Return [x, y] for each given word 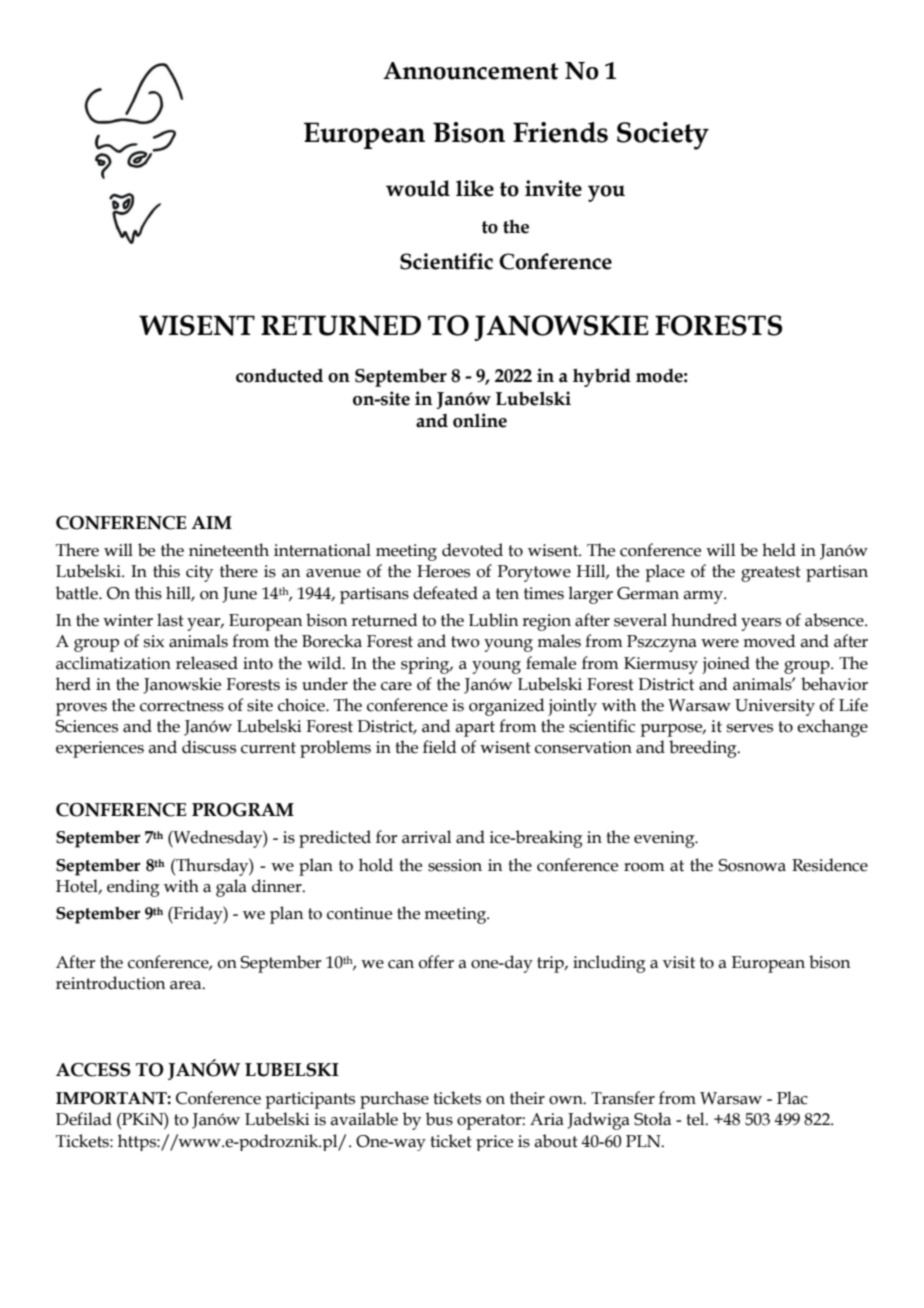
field [439, 747]
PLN [644, 1141]
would [418, 188]
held [779, 550]
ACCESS [93, 1070]
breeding [704, 749]
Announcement [471, 71]
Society [663, 136]
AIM [212, 522]
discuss [209, 747]
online [480, 420]
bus [439, 1119]
